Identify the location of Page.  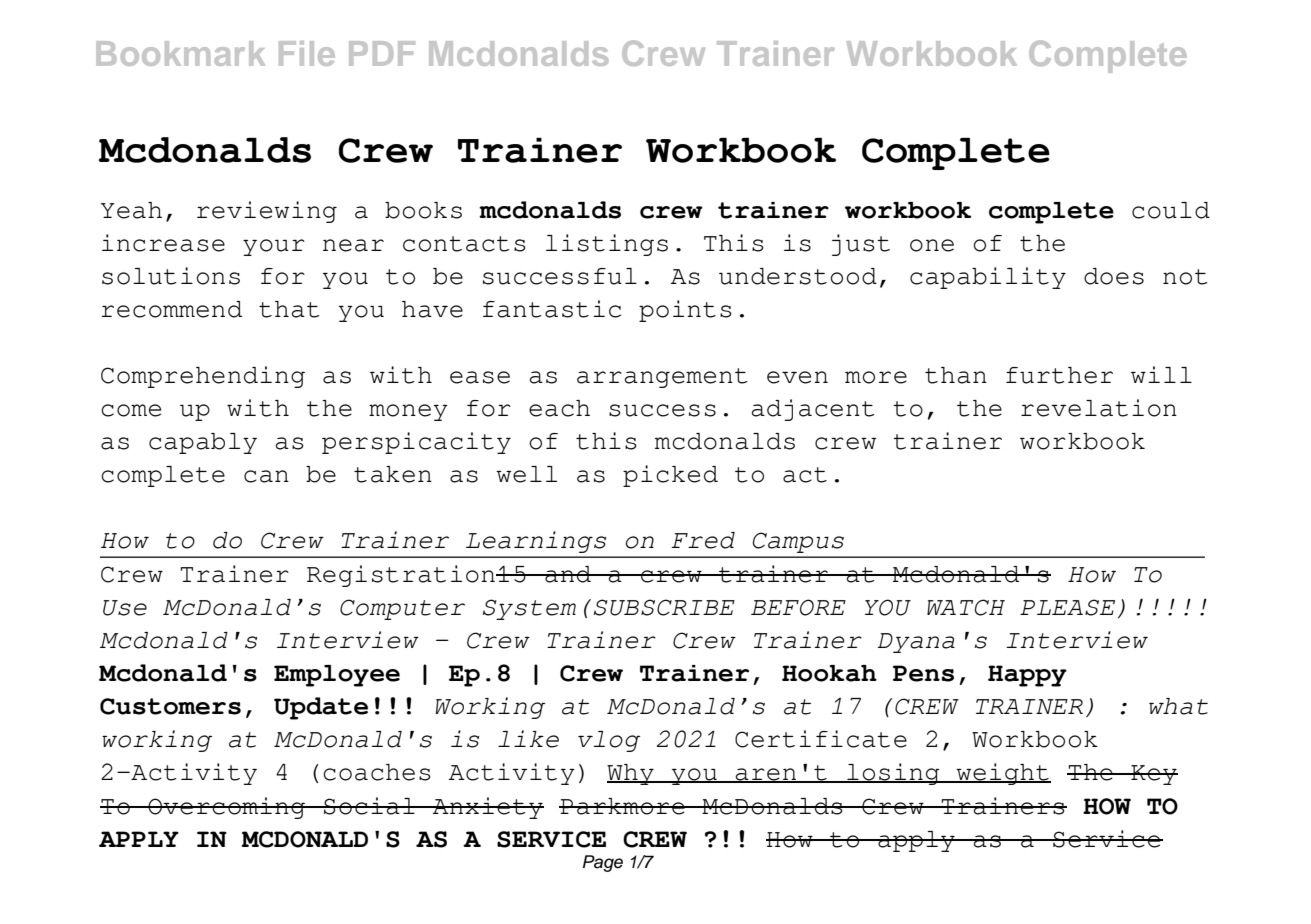
(603, 863).
